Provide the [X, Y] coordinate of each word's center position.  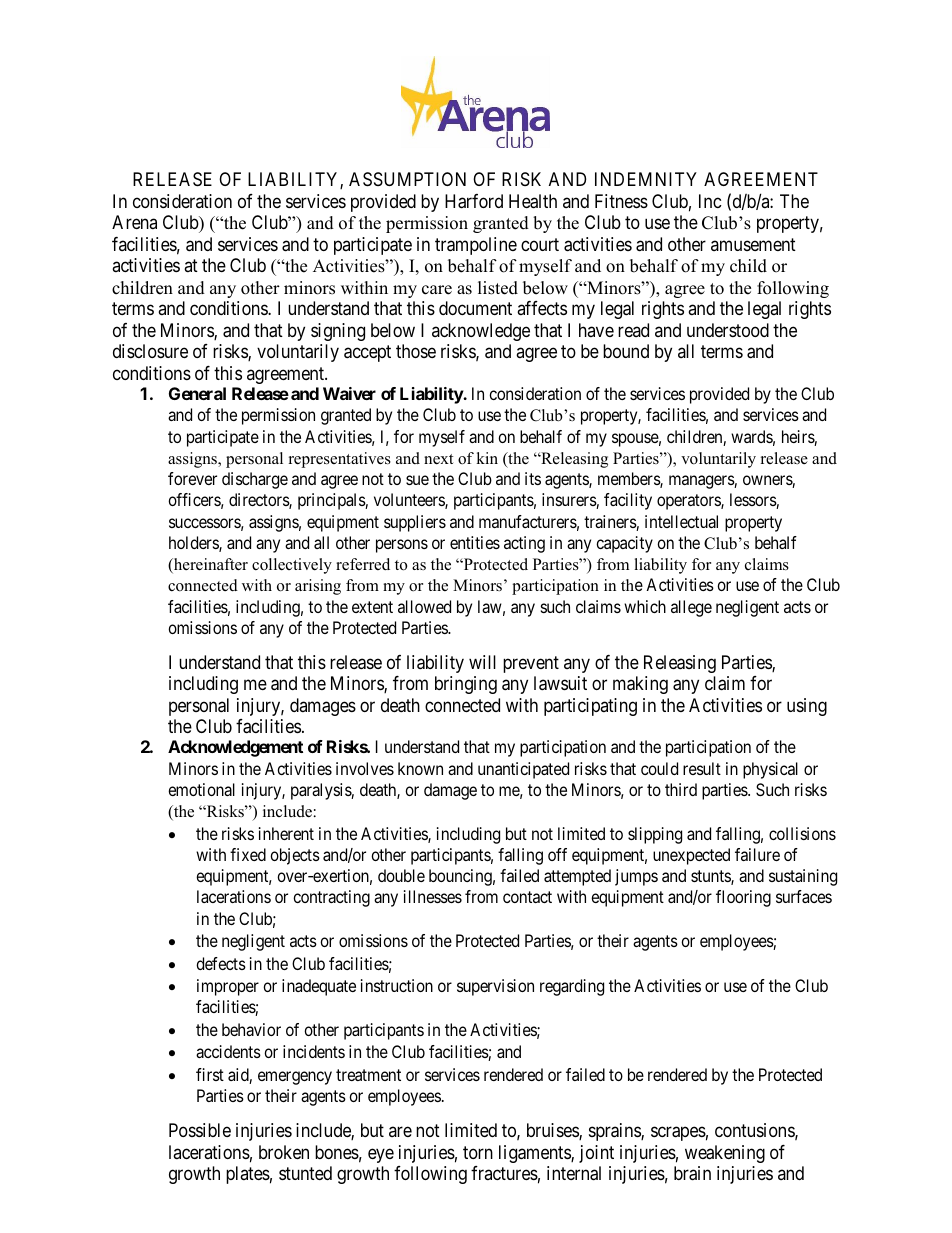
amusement [753, 244]
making [640, 685]
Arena [134, 222]
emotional [201, 789]
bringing [466, 685]
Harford [474, 201]
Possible [200, 1130]
